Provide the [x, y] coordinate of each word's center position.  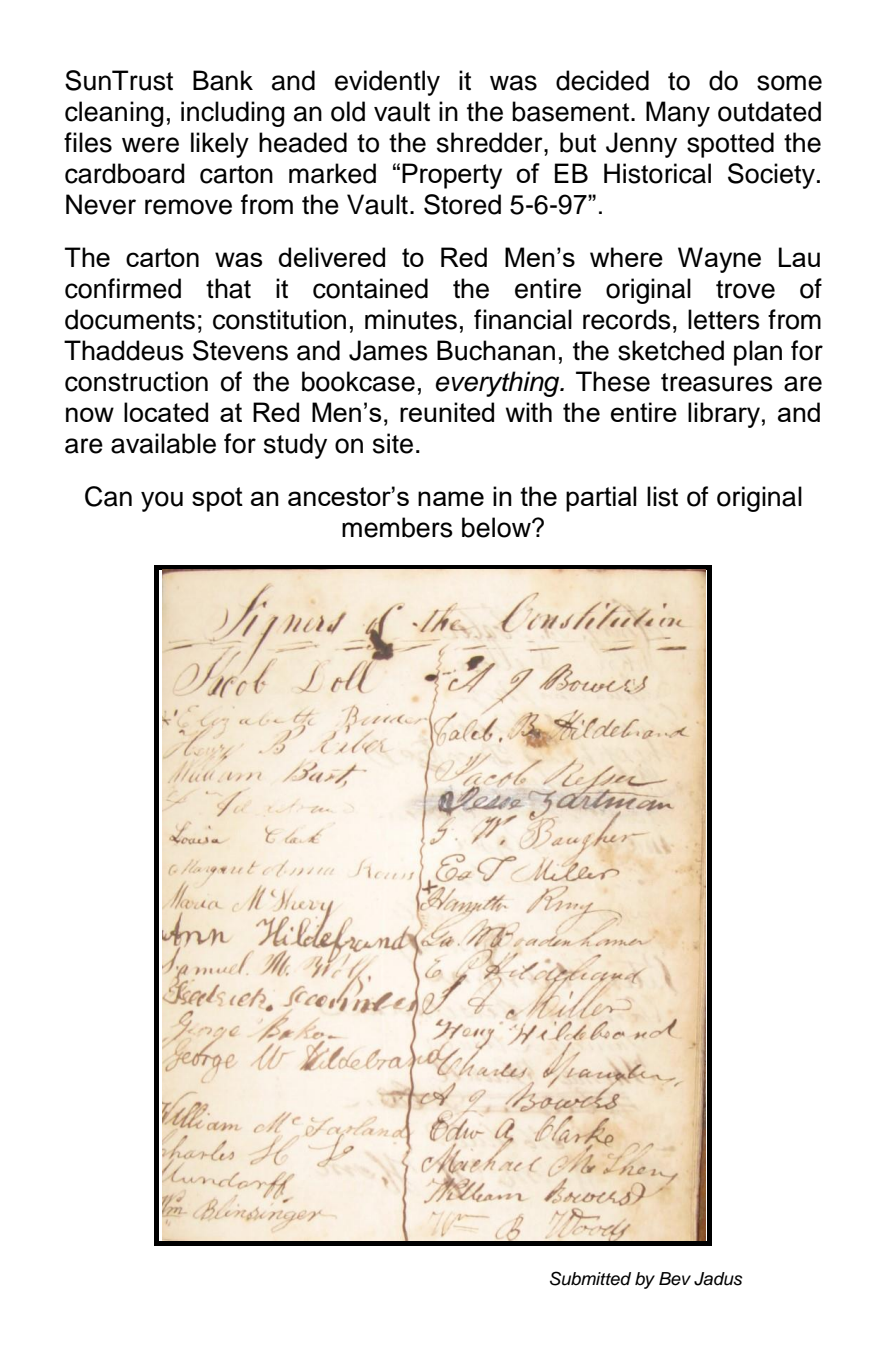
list [662, 496]
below [497, 527]
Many [678, 114]
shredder [491, 142]
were [150, 145]
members [397, 527]
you [162, 501]
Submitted [590, 1278]
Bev [675, 1279]
